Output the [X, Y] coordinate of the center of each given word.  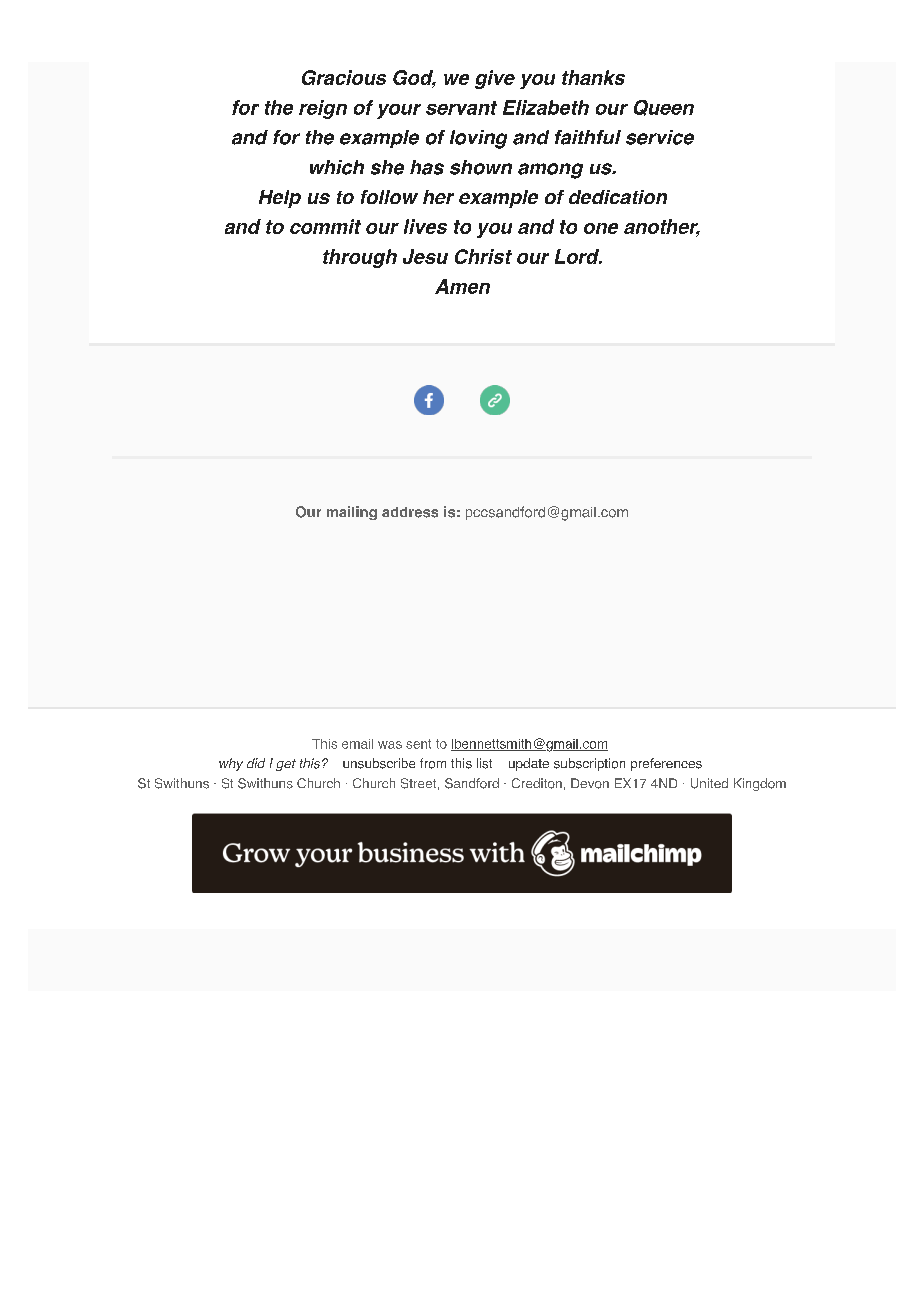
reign [323, 109]
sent [418, 744]
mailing [352, 513]
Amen [462, 286]
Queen [664, 108]
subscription [589, 764]
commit [325, 226]
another [662, 228]
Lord [578, 256]
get [286, 765]
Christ [483, 256]
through [360, 258]
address [410, 512]
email [357, 744]
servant [461, 108]
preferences [666, 764]
